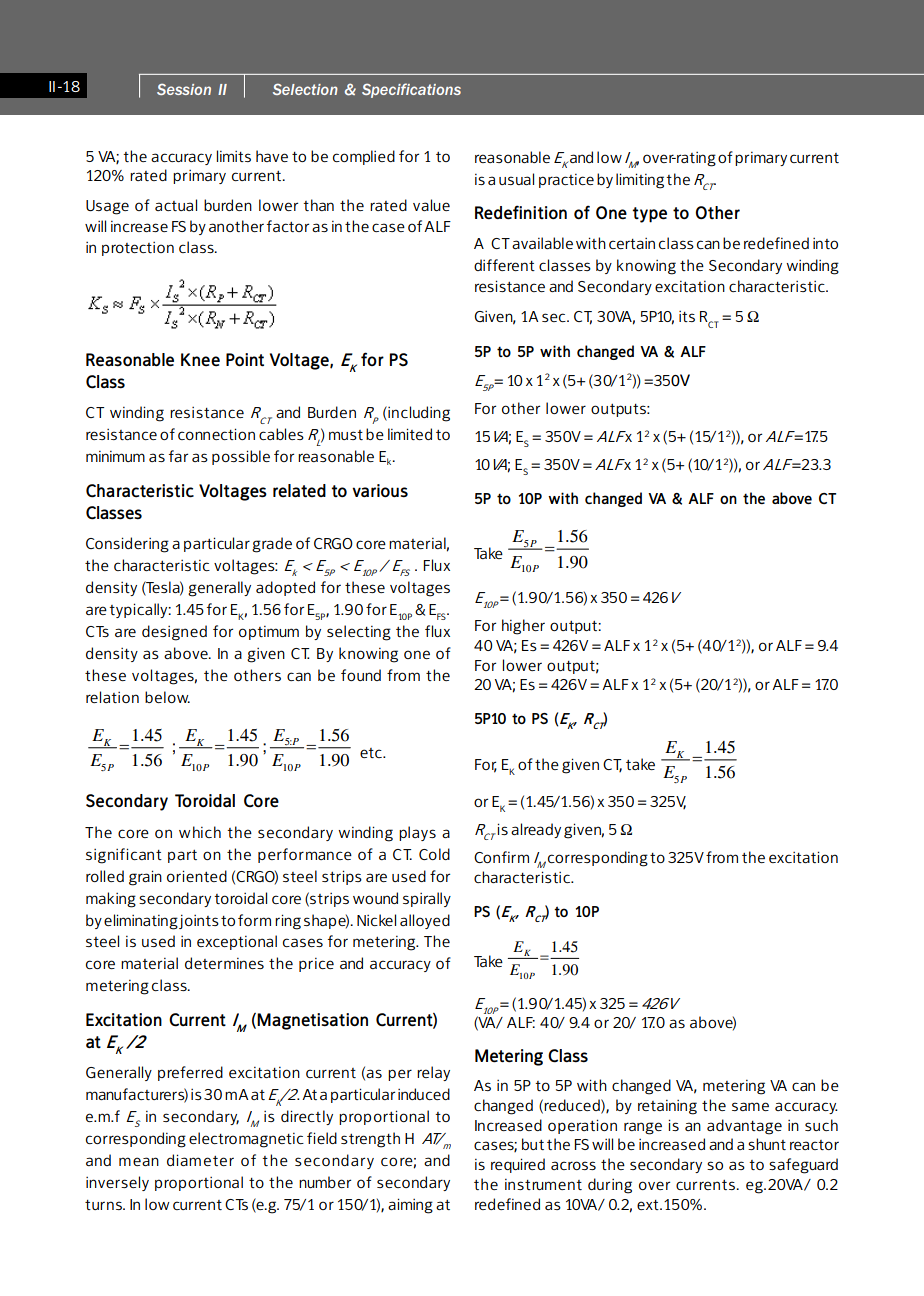 The image size is (924, 1296). Describe the element at coordinates (178, 456) in the document. I see `far` at that location.
